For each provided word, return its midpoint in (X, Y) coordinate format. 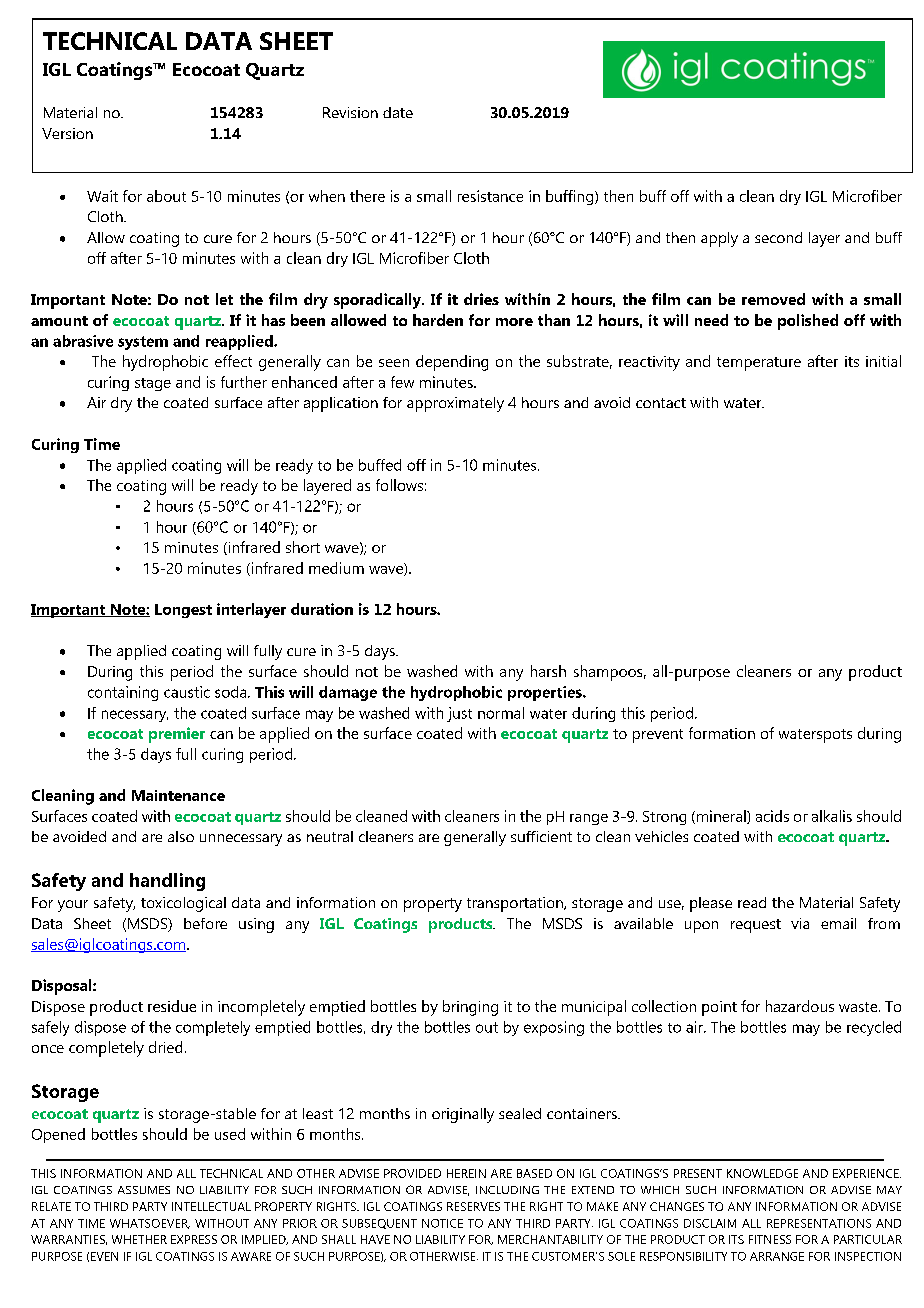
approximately (455, 404)
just (459, 714)
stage (153, 384)
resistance (490, 196)
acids (772, 816)
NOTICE (442, 1223)
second (778, 237)
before (205, 923)
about (166, 196)
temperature (759, 364)
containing (123, 693)
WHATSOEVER (150, 1224)
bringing (470, 1008)
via (800, 923)
